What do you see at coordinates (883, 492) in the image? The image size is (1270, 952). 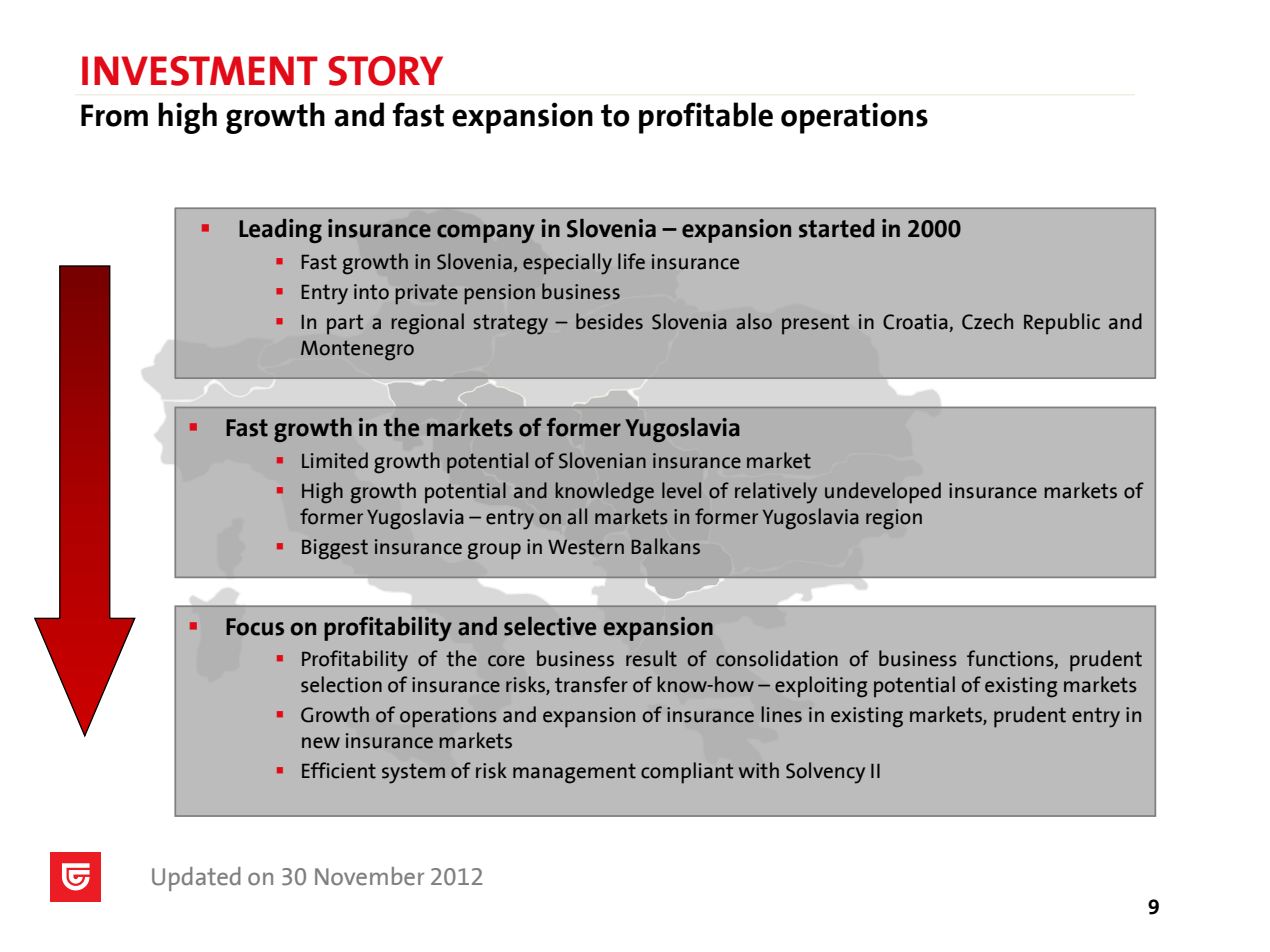 I see `undeveloped` at bounding box center [883, 492].
